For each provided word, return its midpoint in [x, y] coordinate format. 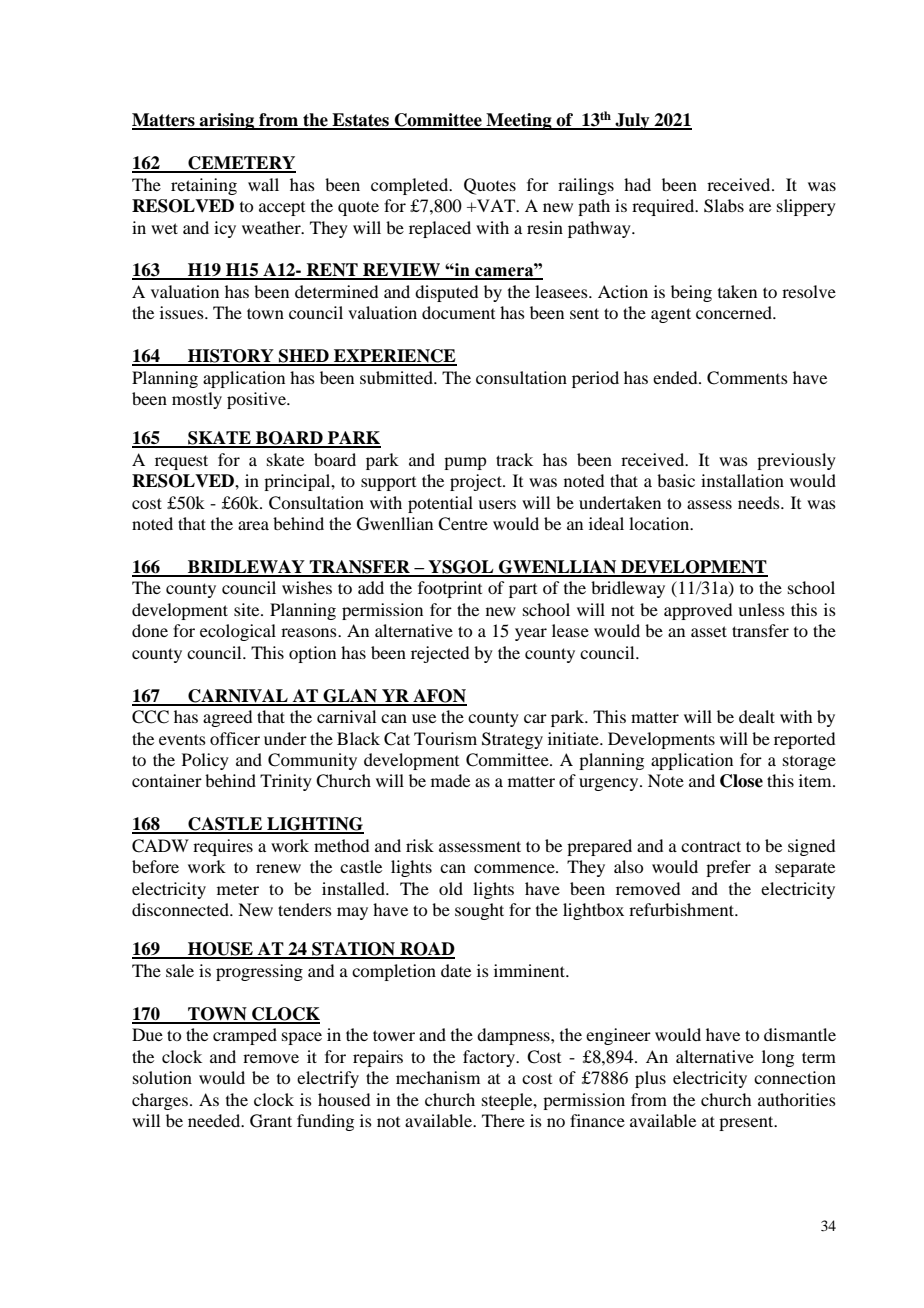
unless [761, 609]
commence [515, 868]
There [503, 1120]
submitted [397, 377]
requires [223, 847]
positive [257, 400]
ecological [238, 632]
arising [227, 121]
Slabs [724, 206]
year [531, 634]
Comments [747, 378]
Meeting [519, 121]
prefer [728, 868]
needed [215, 1120]
